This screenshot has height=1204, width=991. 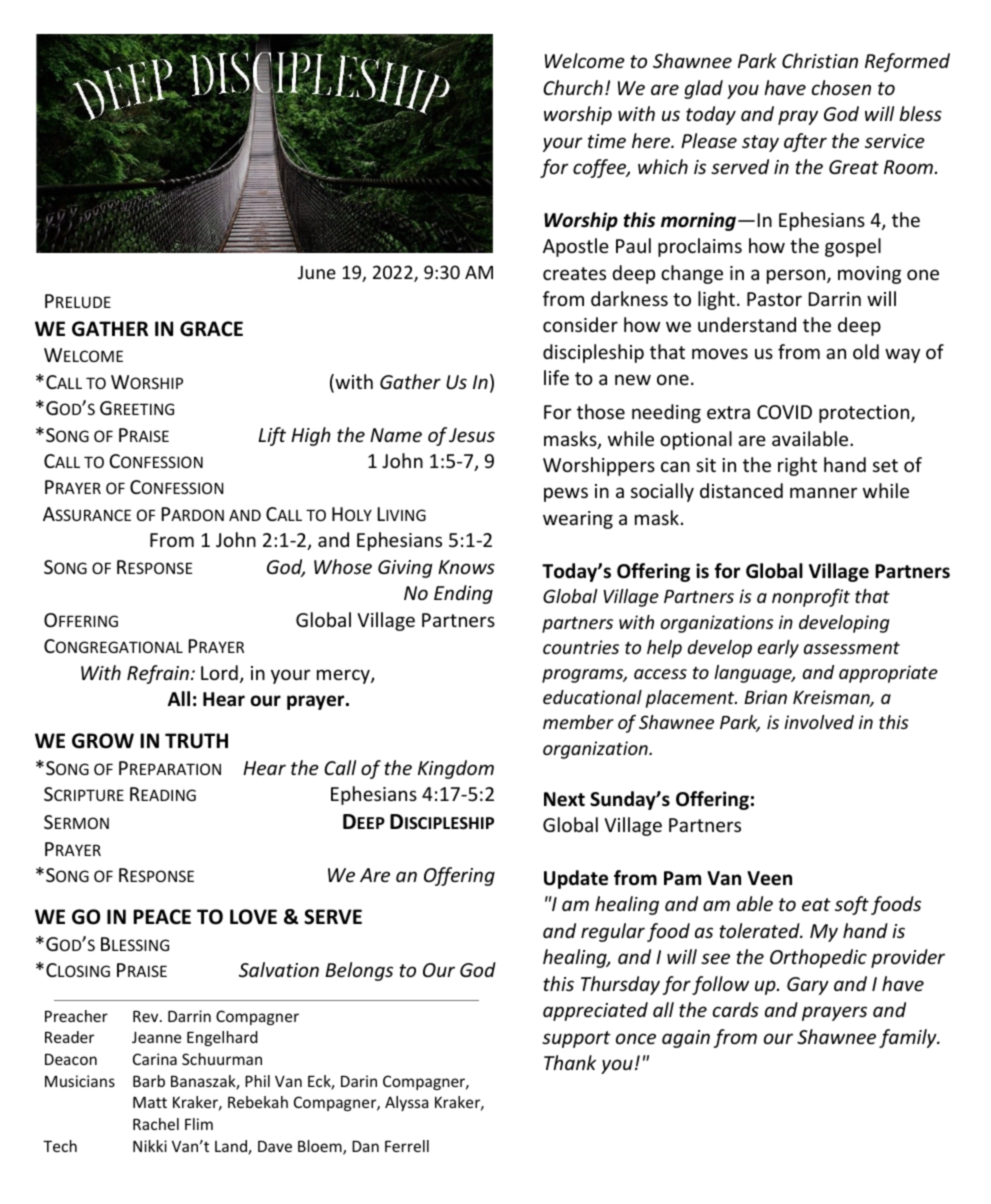 What do you see at coordinates (158, 674) in the screenshot?
I see `Refrain` at bounding box center [158, 674].
